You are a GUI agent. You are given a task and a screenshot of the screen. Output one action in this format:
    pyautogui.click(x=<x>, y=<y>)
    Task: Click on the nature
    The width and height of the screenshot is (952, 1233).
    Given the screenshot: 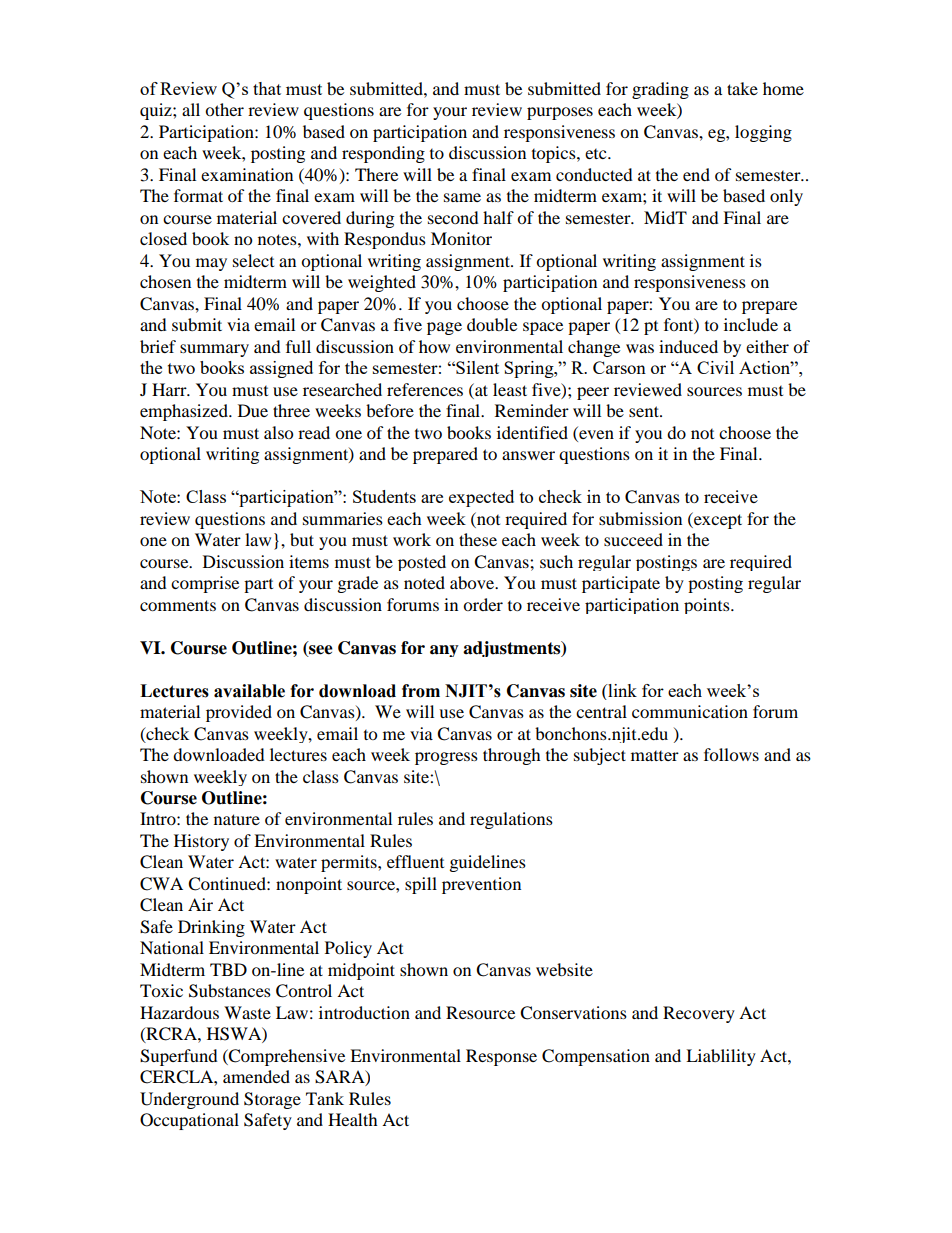 What is the action you would take?
    pyautogui.click(x=237, y=819)
